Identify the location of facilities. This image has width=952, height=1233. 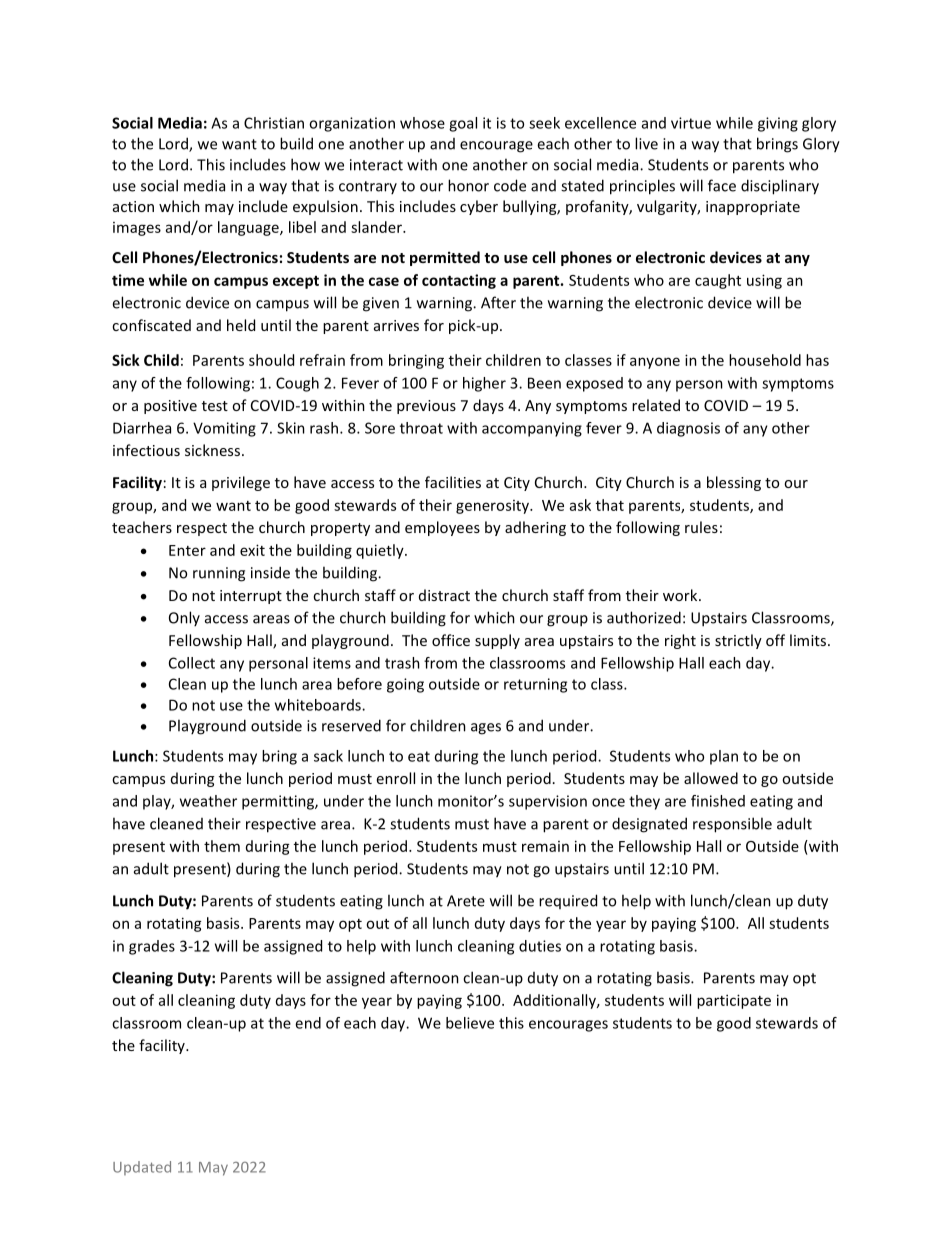
(453, 482).
